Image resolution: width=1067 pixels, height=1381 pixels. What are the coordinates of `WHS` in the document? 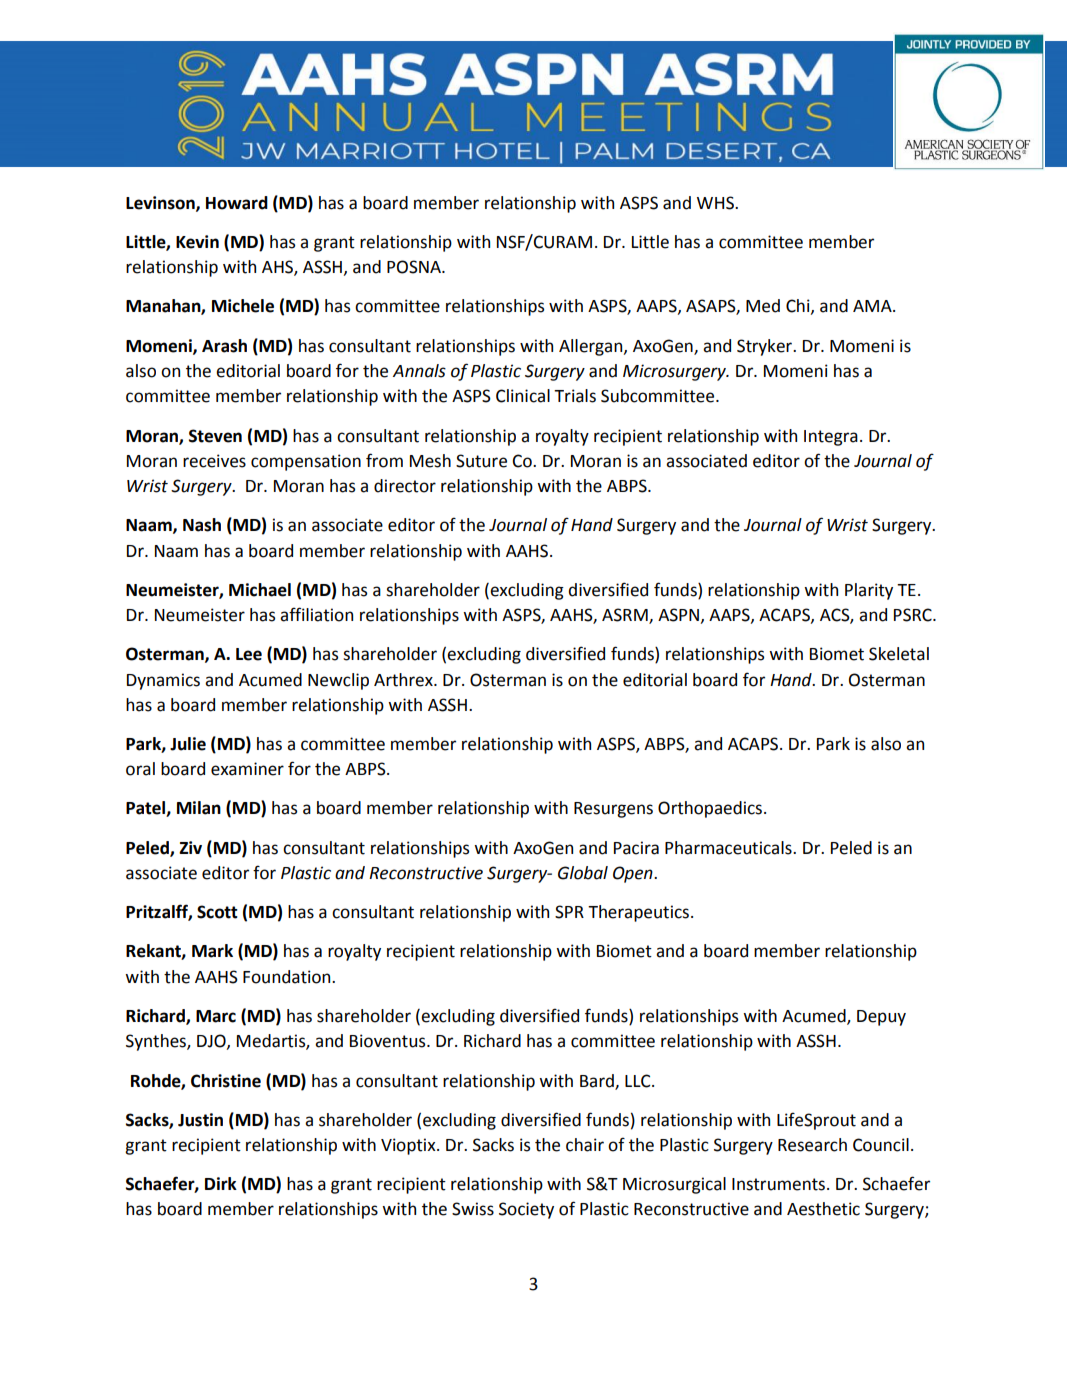 It's located at (716, 203).
